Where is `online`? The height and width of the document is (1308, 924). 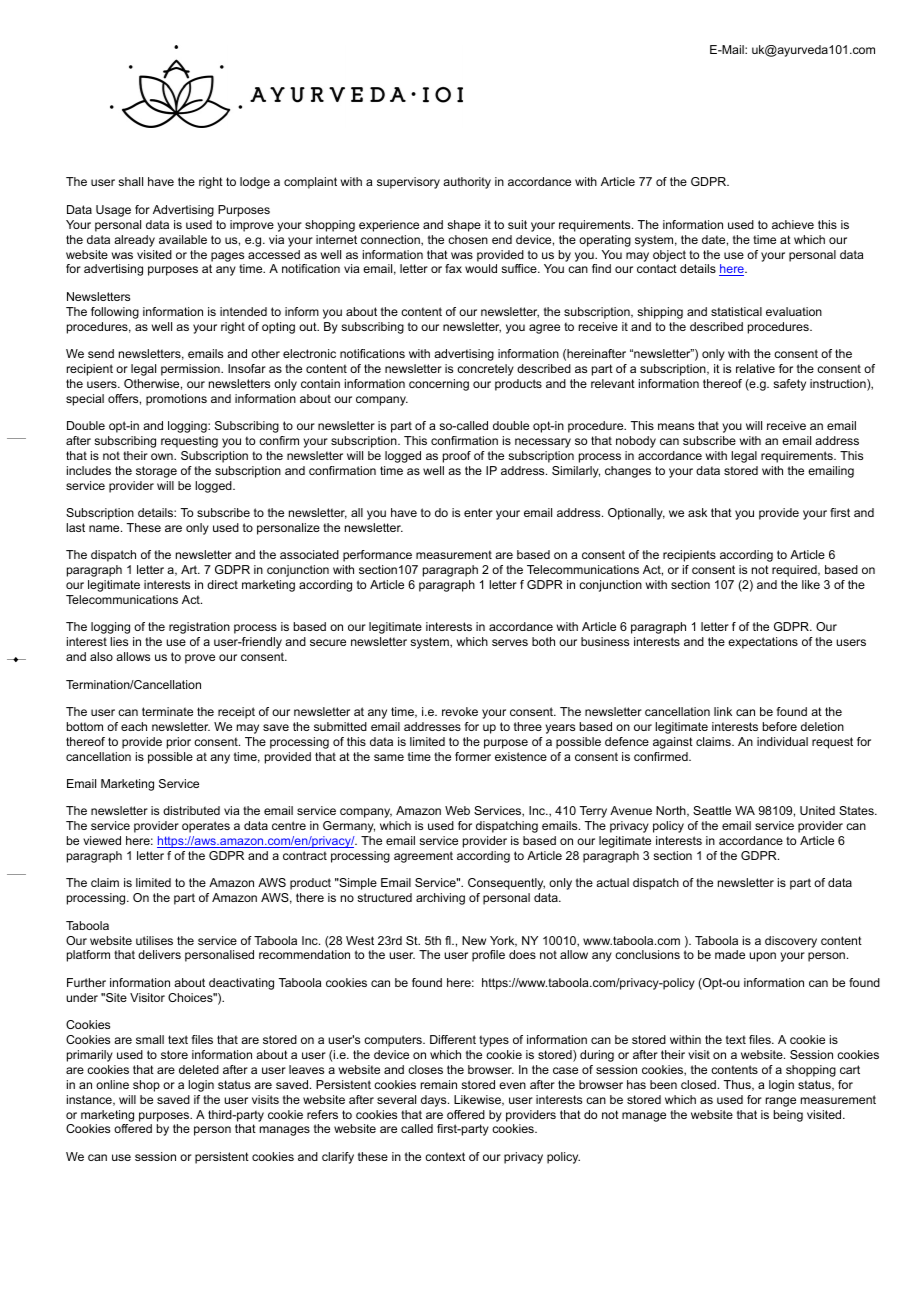
online is located at coordinates (112, 1084).
